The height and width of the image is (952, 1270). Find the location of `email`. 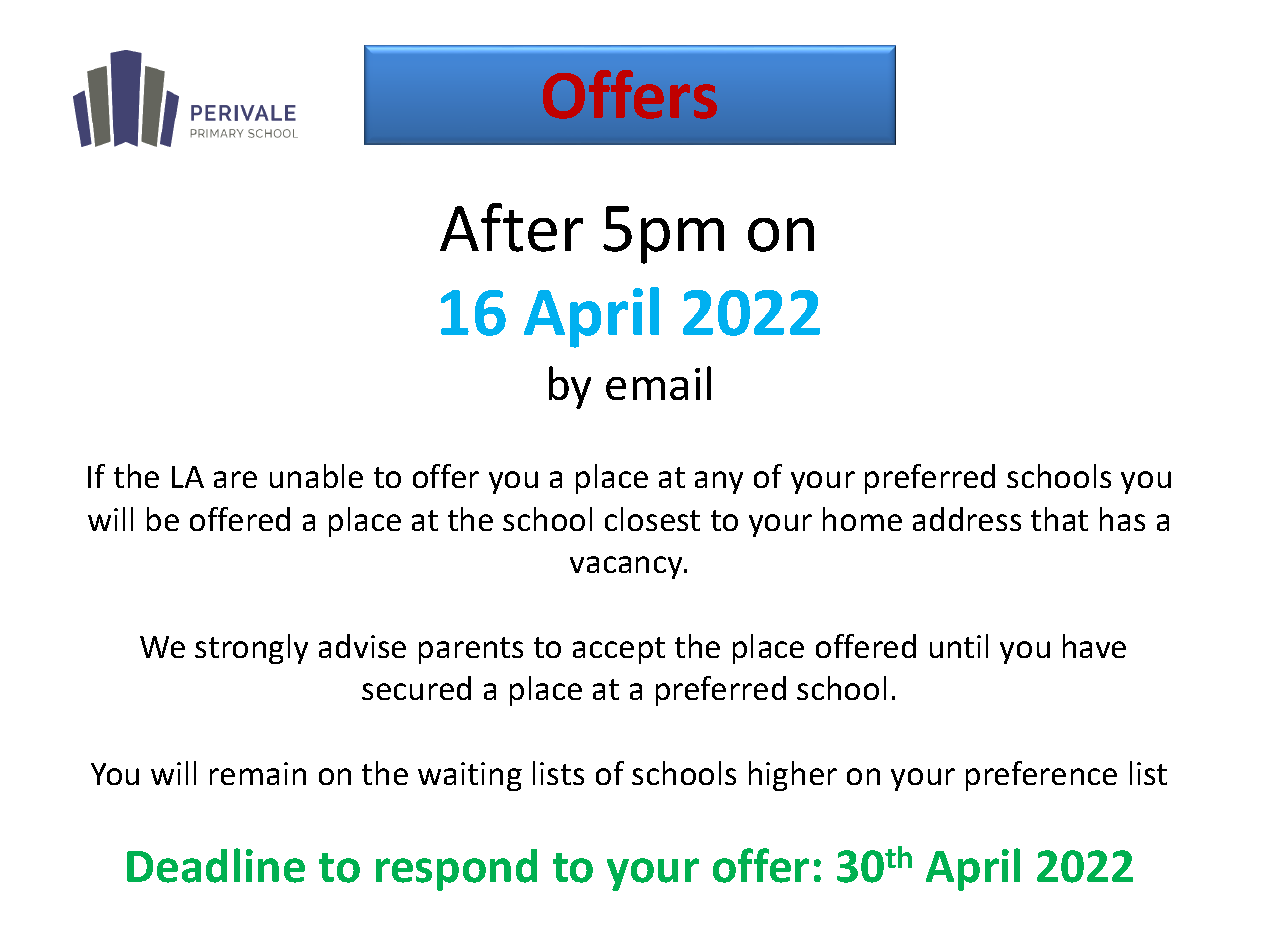

email is located at coordinates (658, 383).
